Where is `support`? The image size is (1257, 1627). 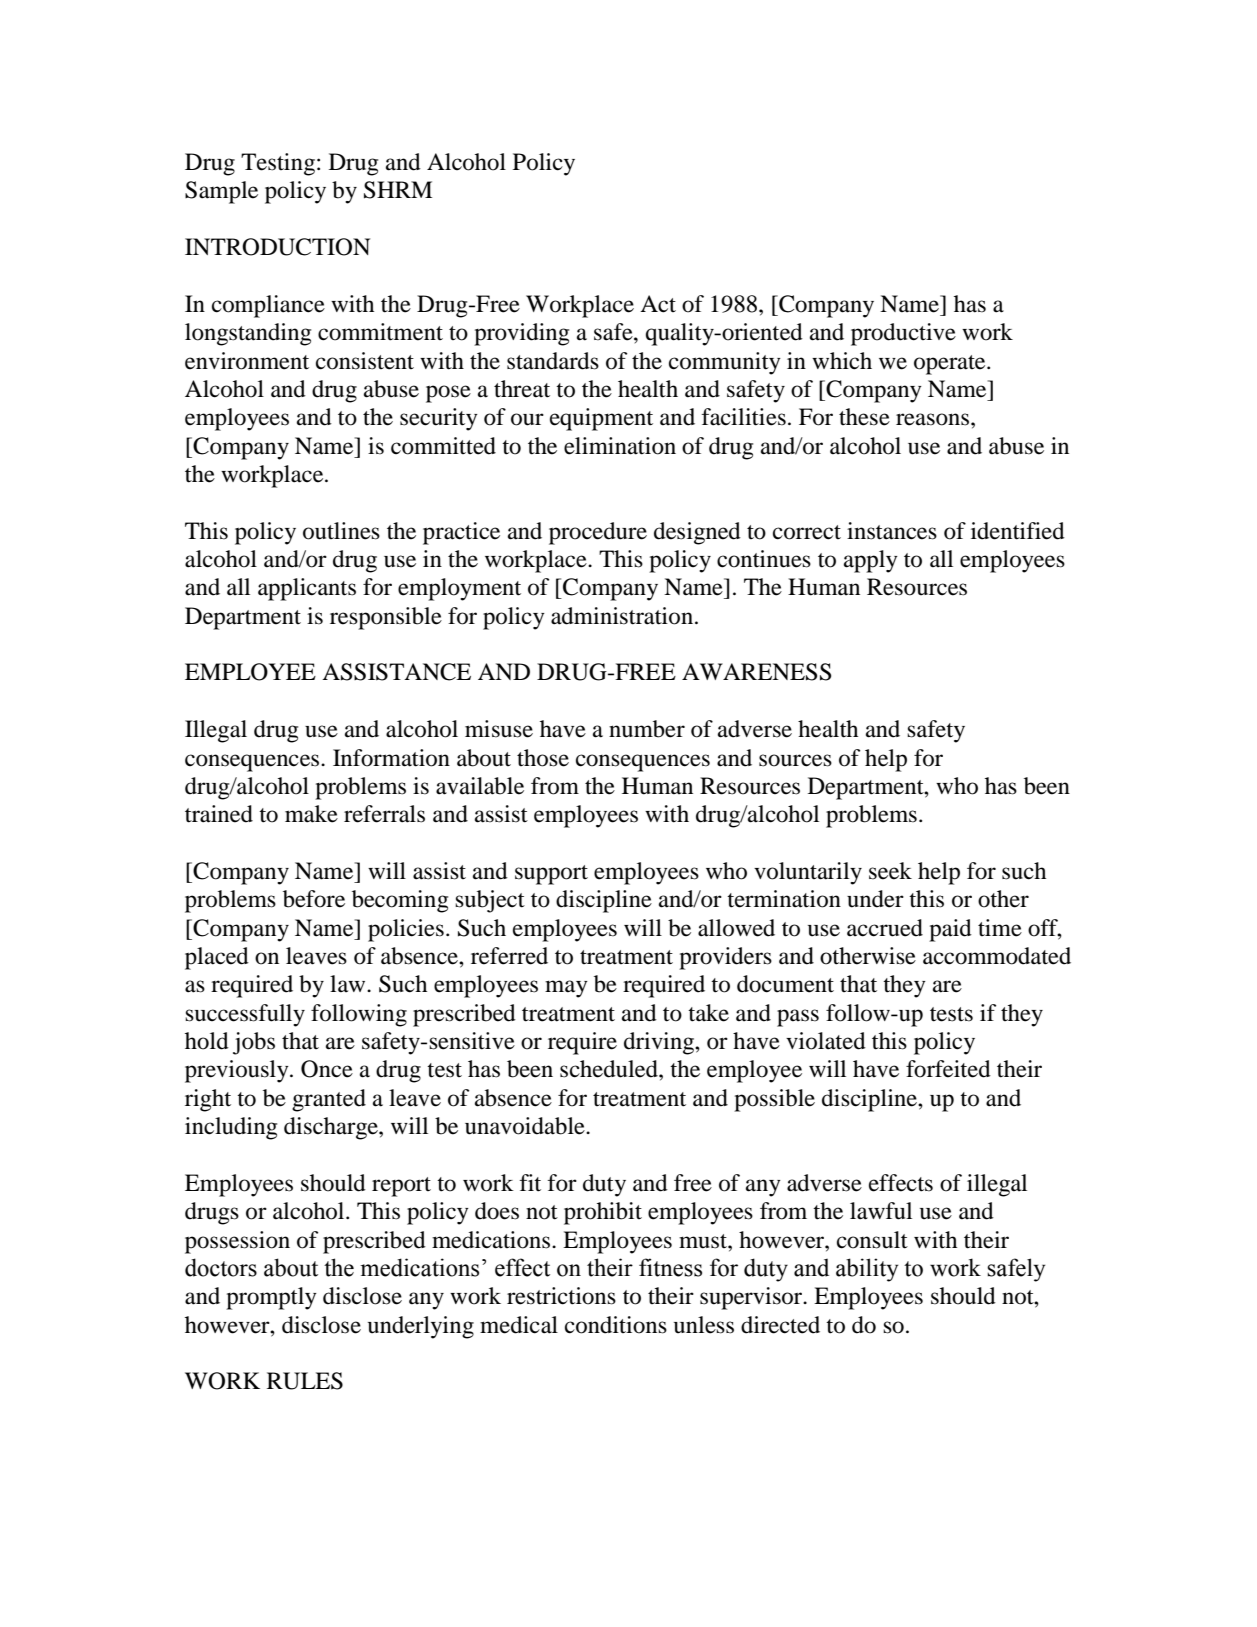 support is located at coordinates (551, 875).
